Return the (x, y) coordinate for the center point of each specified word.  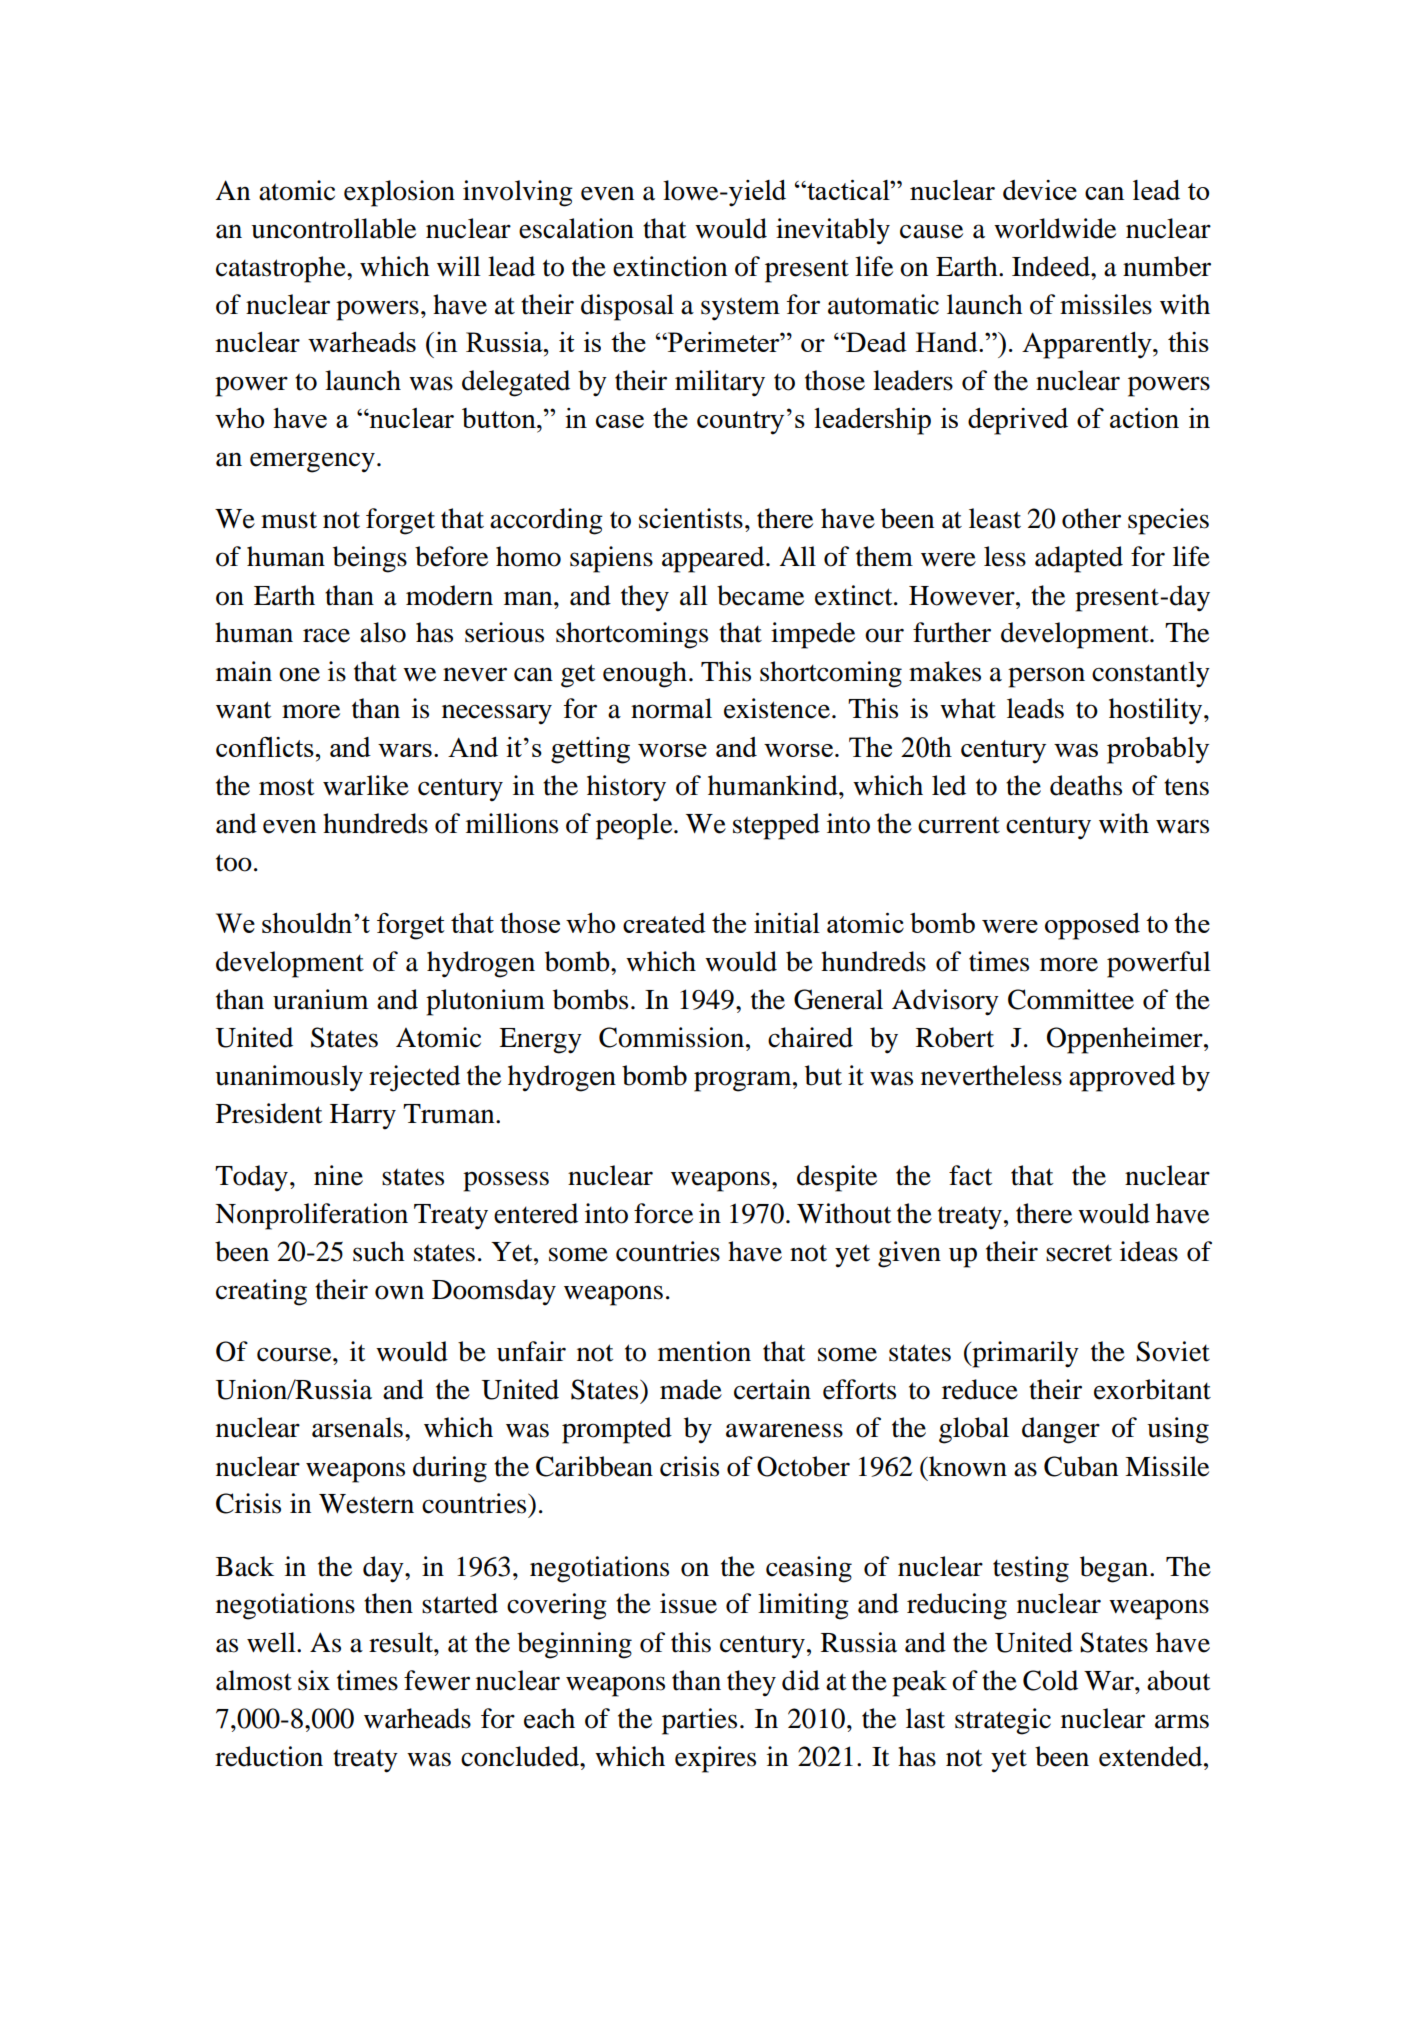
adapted (1079, 559)
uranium (320, 999)
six (314, 1680)
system (740, 309)
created (664, 923)
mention (704, 1351)
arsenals (357, 1427)
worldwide (1055, 228)
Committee (1071, 999)
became (760, 595)
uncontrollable (333, 228)
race (326, 635)
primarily (1024, 1354)
